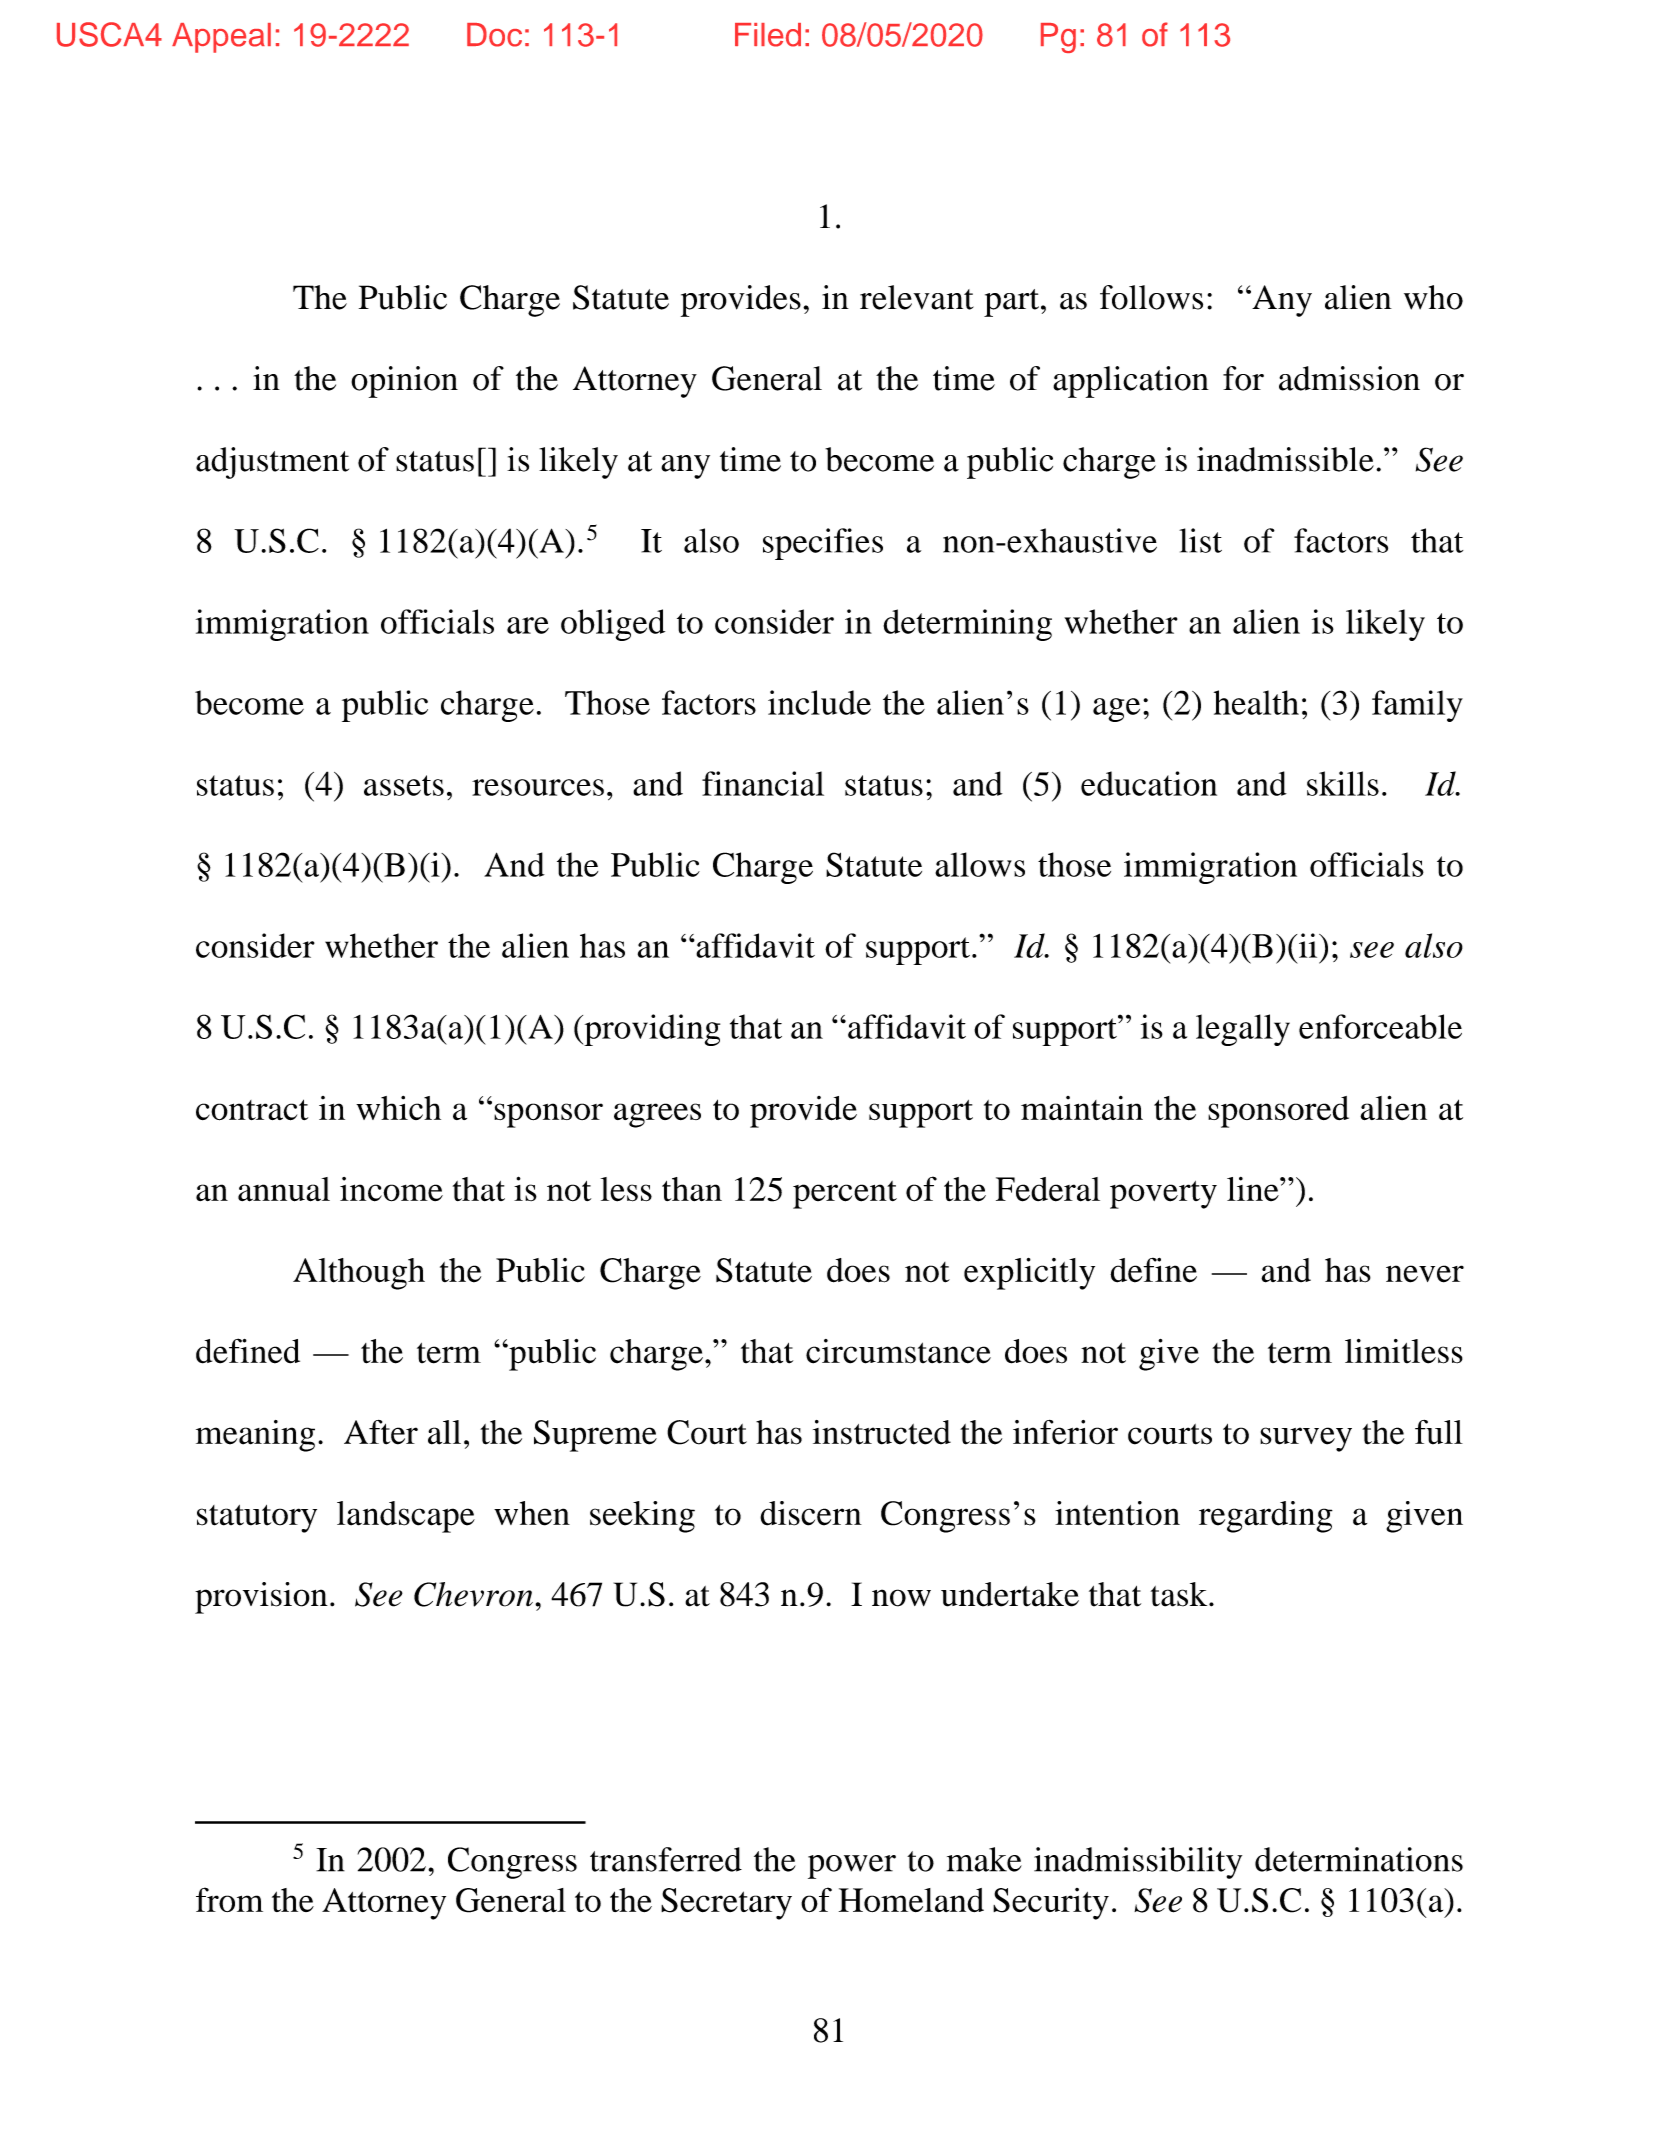 The height and width of the page is (2147, 1659). What do you see at coordinates (852, 1867) in the page?
I see `power` at bounding box center [852, 1867].
